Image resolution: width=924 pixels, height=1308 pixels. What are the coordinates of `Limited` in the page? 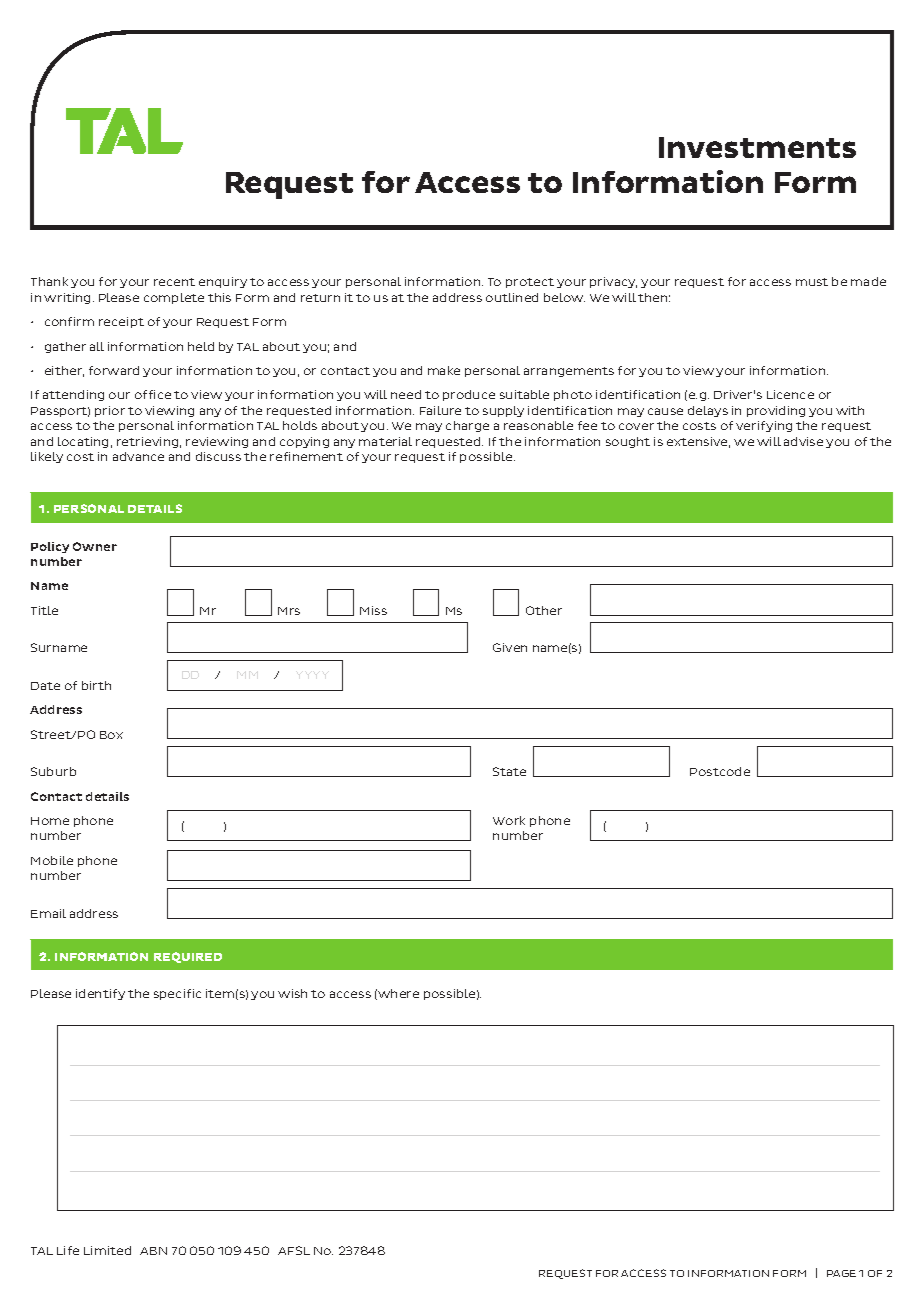 It's located at (107, 1250).
